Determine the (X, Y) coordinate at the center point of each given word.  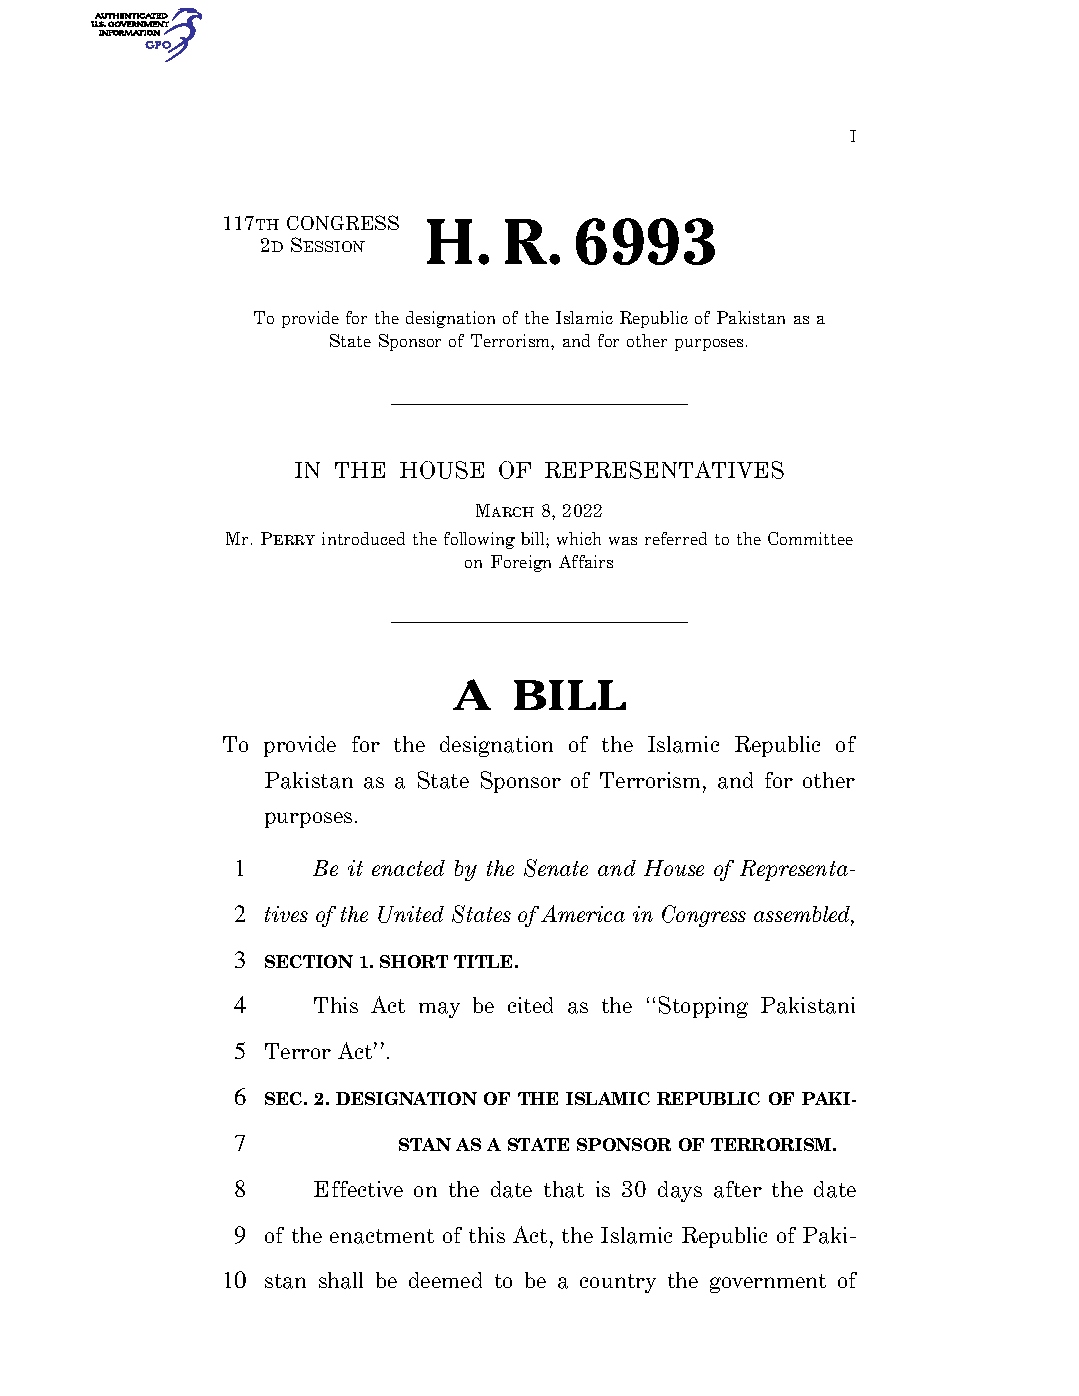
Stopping (703, 1007)
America (583, 913)
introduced (363, 538)
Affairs (586, 561)
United (411, 914)
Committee (810, 538)
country (618, 1283)
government (768, 1283)
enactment (382, 1236)
